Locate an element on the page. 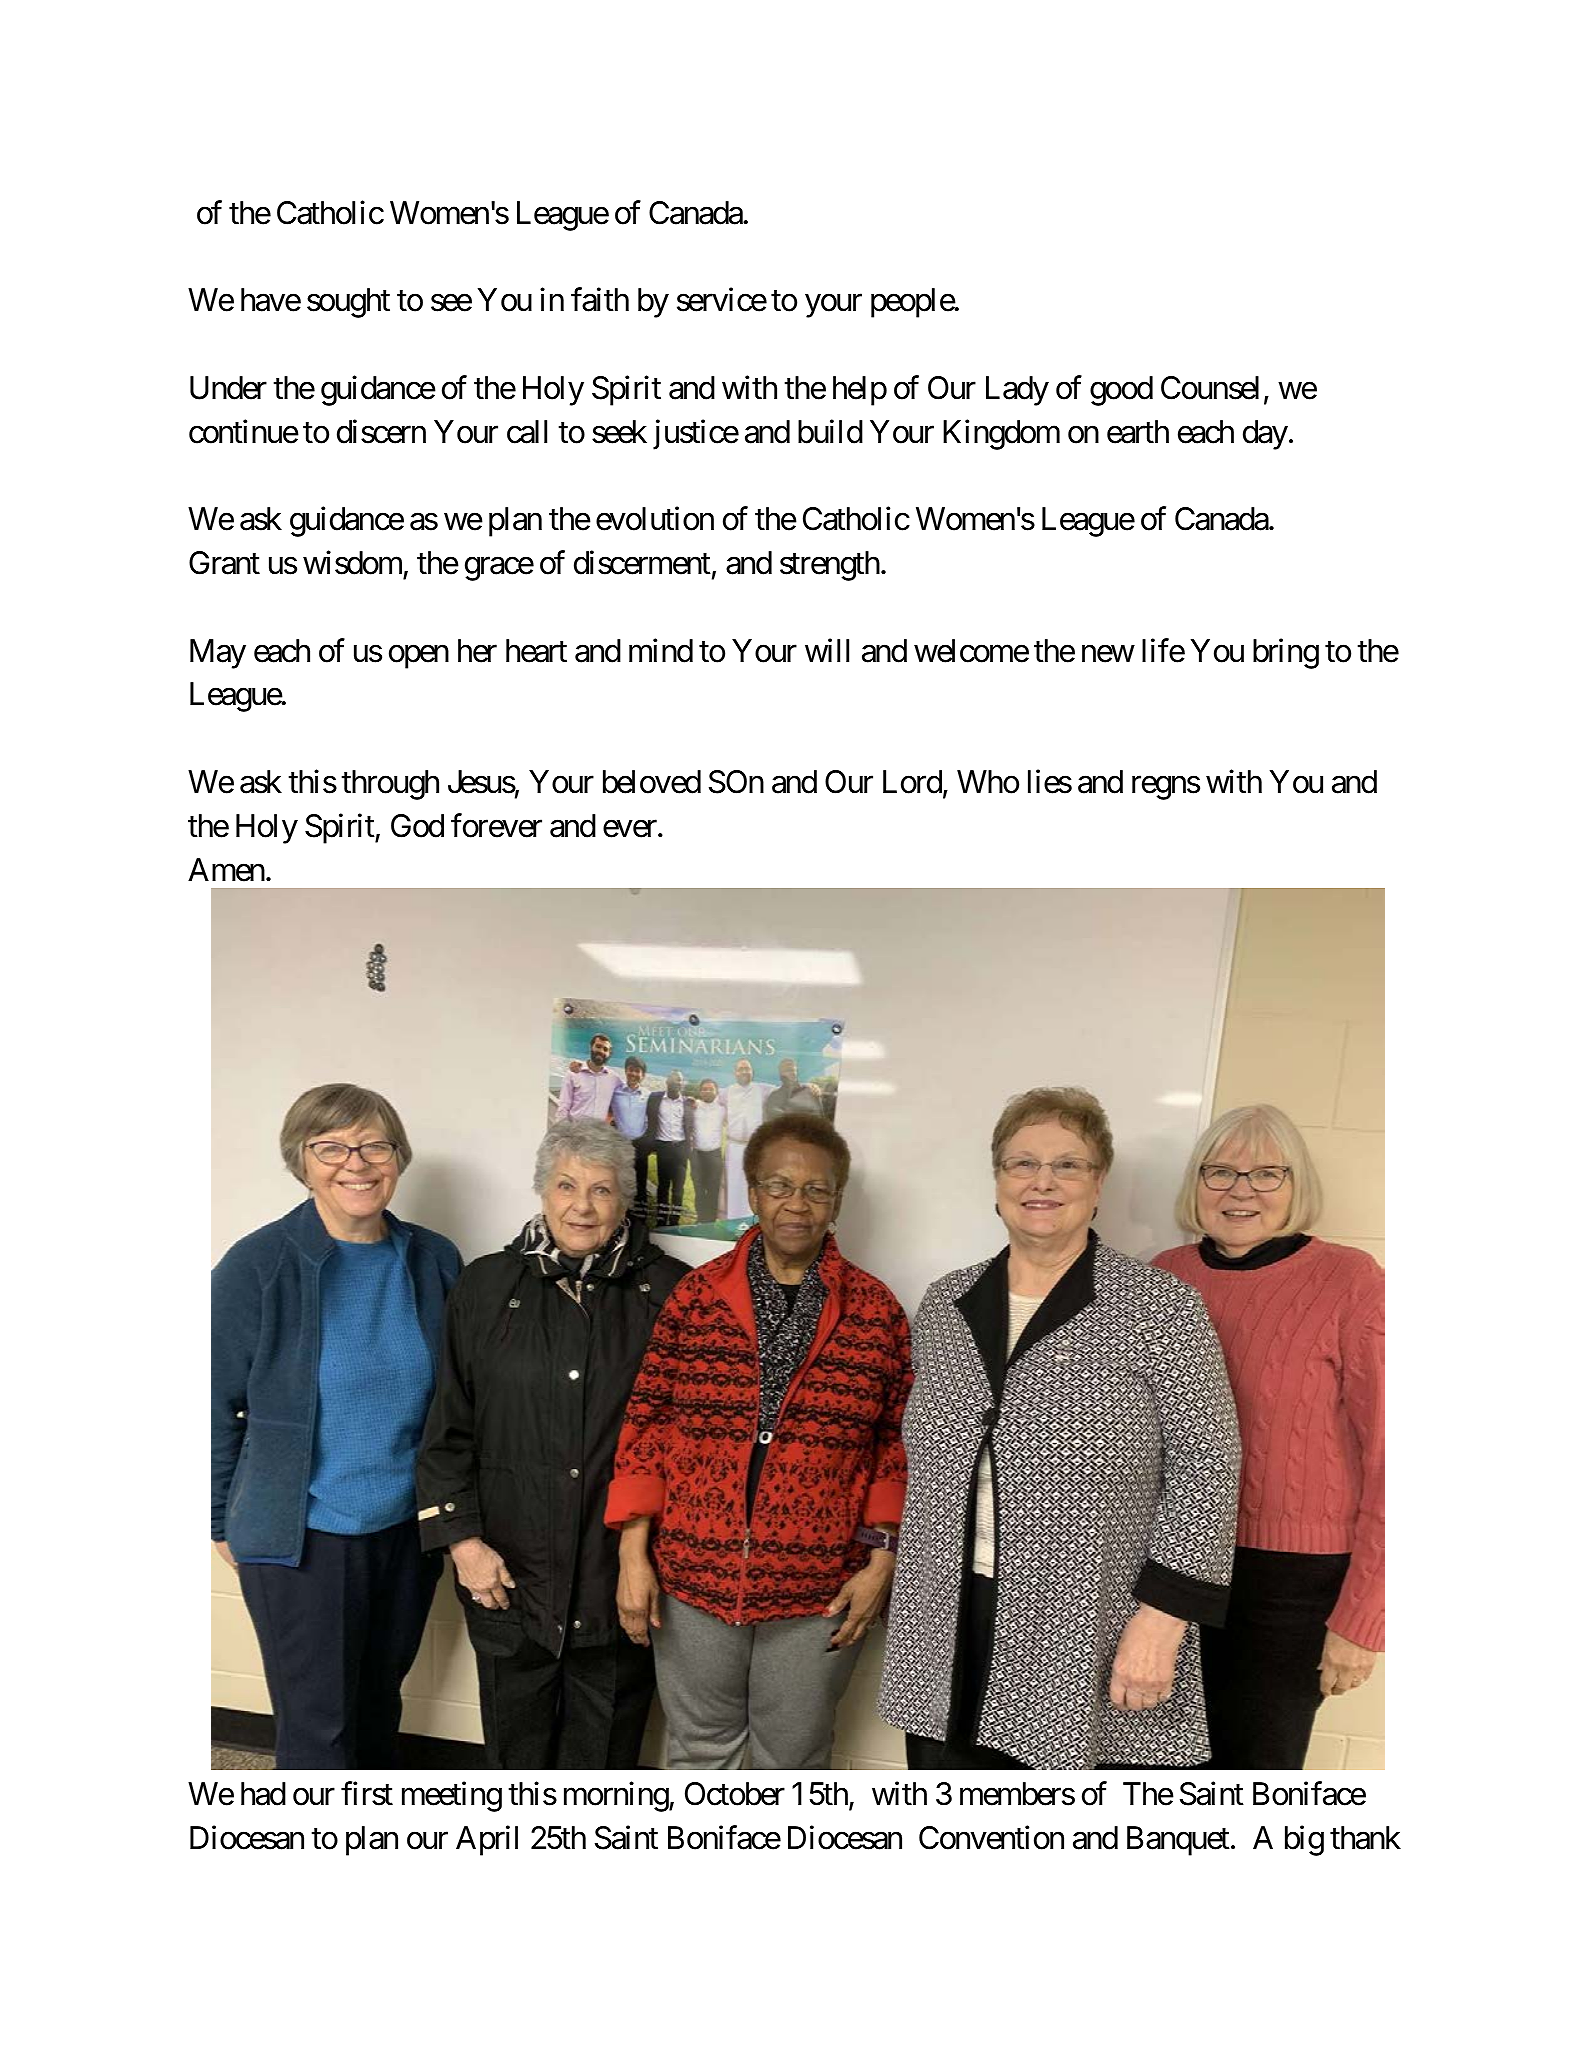 The width and height of the document is (1596, 2065). Amen is located at coordinates (226, 870).
